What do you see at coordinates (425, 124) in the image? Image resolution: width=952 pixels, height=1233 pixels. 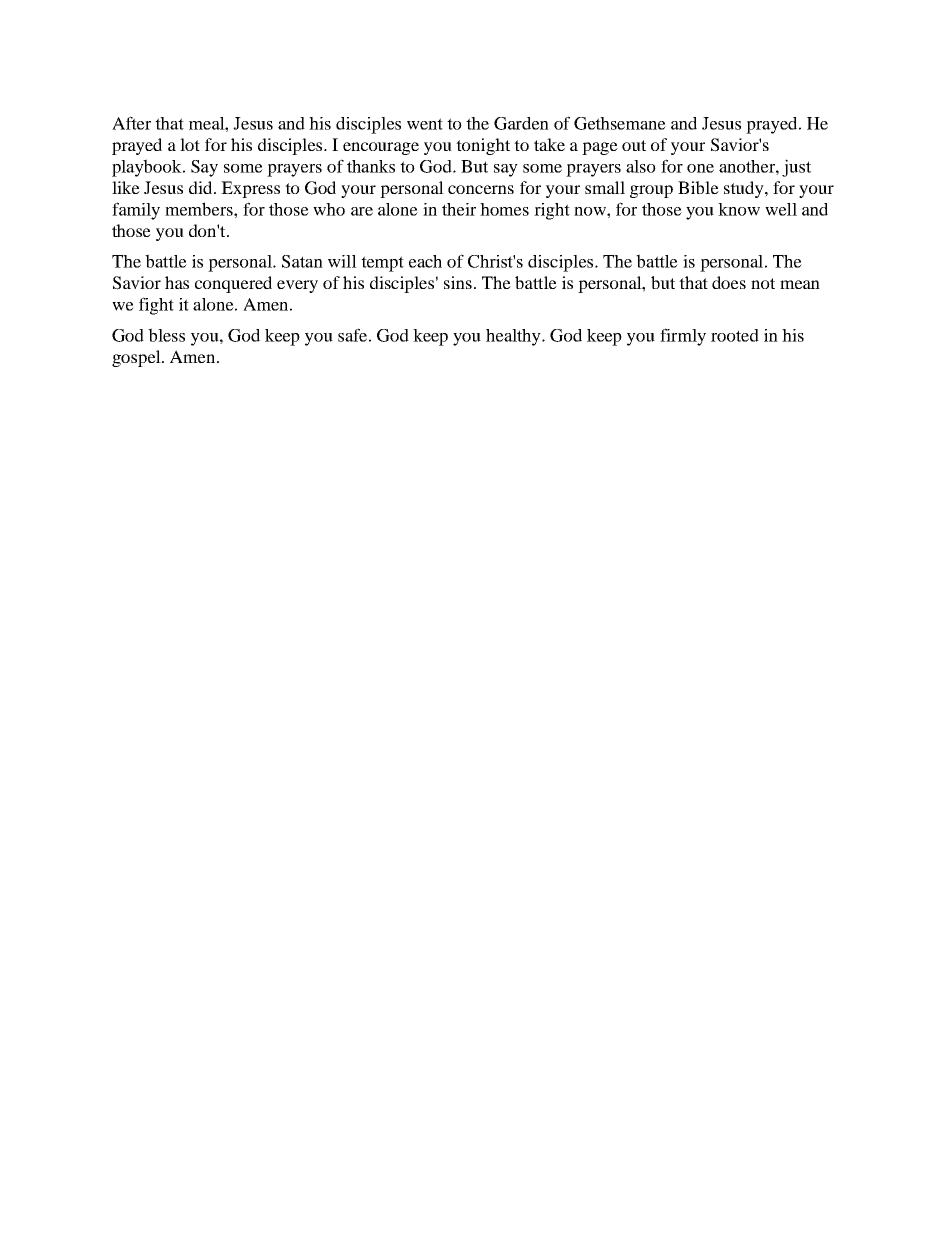 I see `went` at bounding box center [425, 124].
